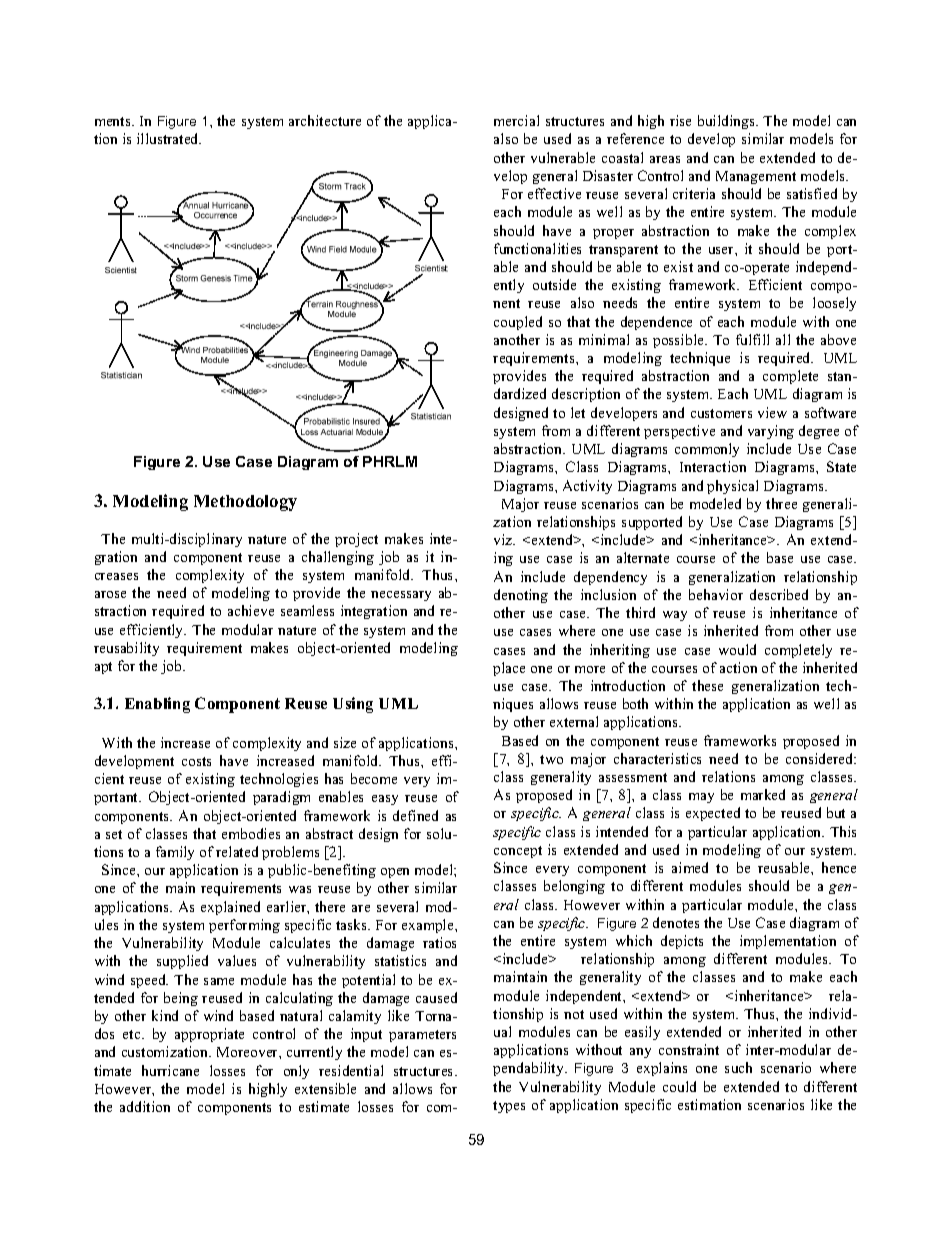  What do you see at coordinates (756, 177) in the screenshot?
I see `Management` at bounding box center [756, 177].
